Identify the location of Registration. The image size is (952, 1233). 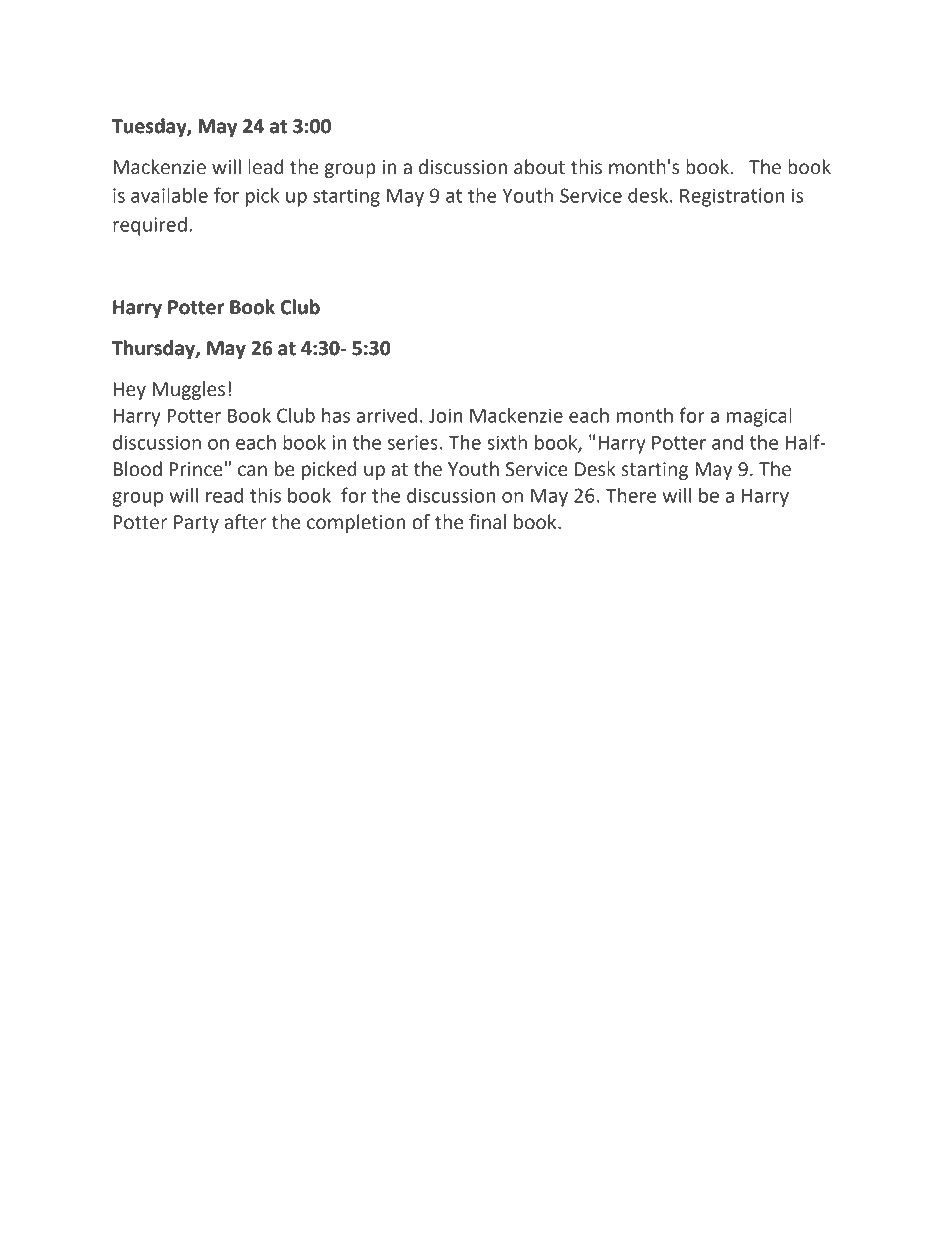
(732, 197).
